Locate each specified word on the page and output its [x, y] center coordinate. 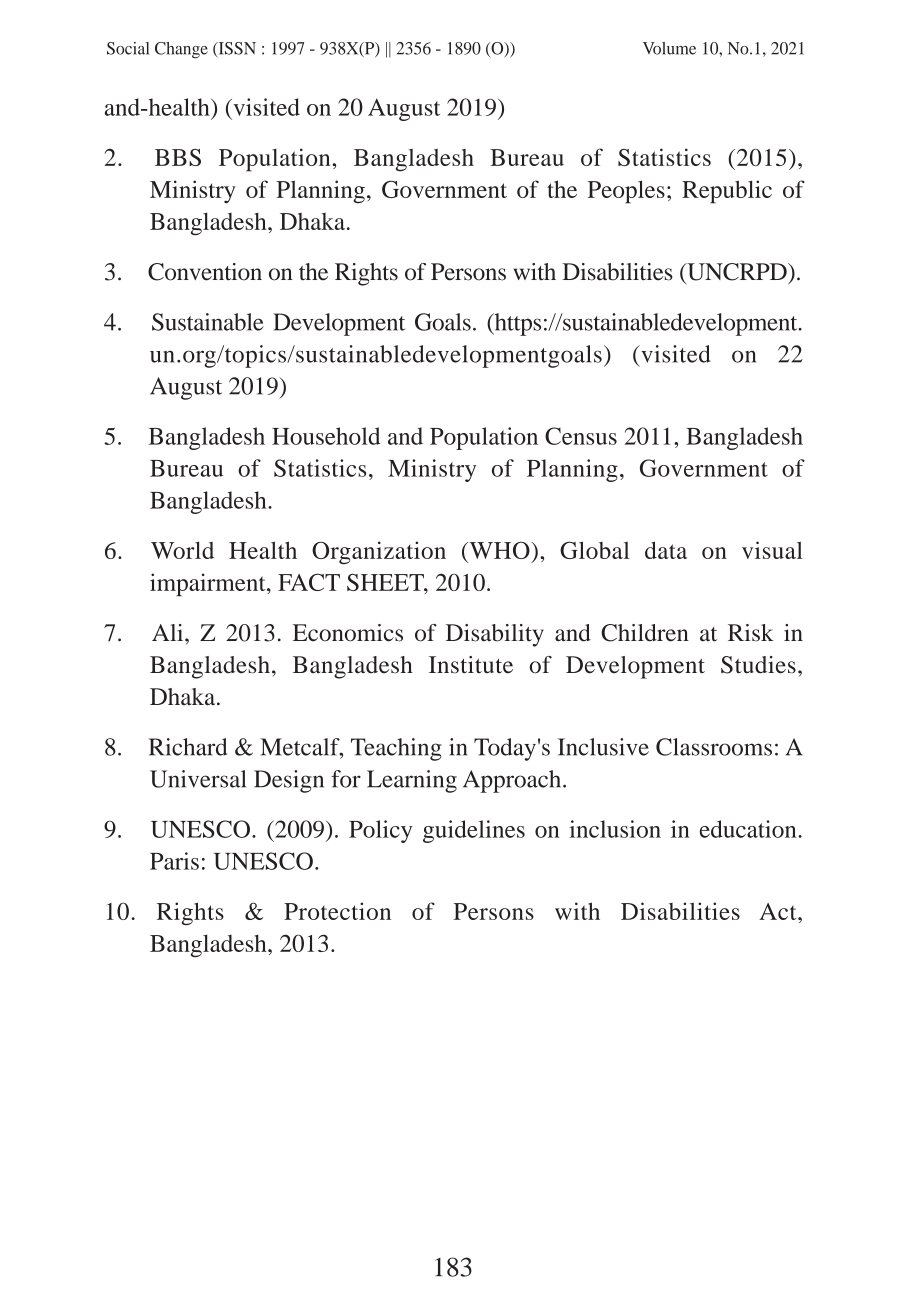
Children [645, 633]
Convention [205, 272]
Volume [669, 48]
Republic [727, 192]
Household [326, 436]
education [749, 829]
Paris [174, 861]
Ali [169, 632]
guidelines [474, 831]
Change [181, 50]
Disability [495, 635]
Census [581, 436]
